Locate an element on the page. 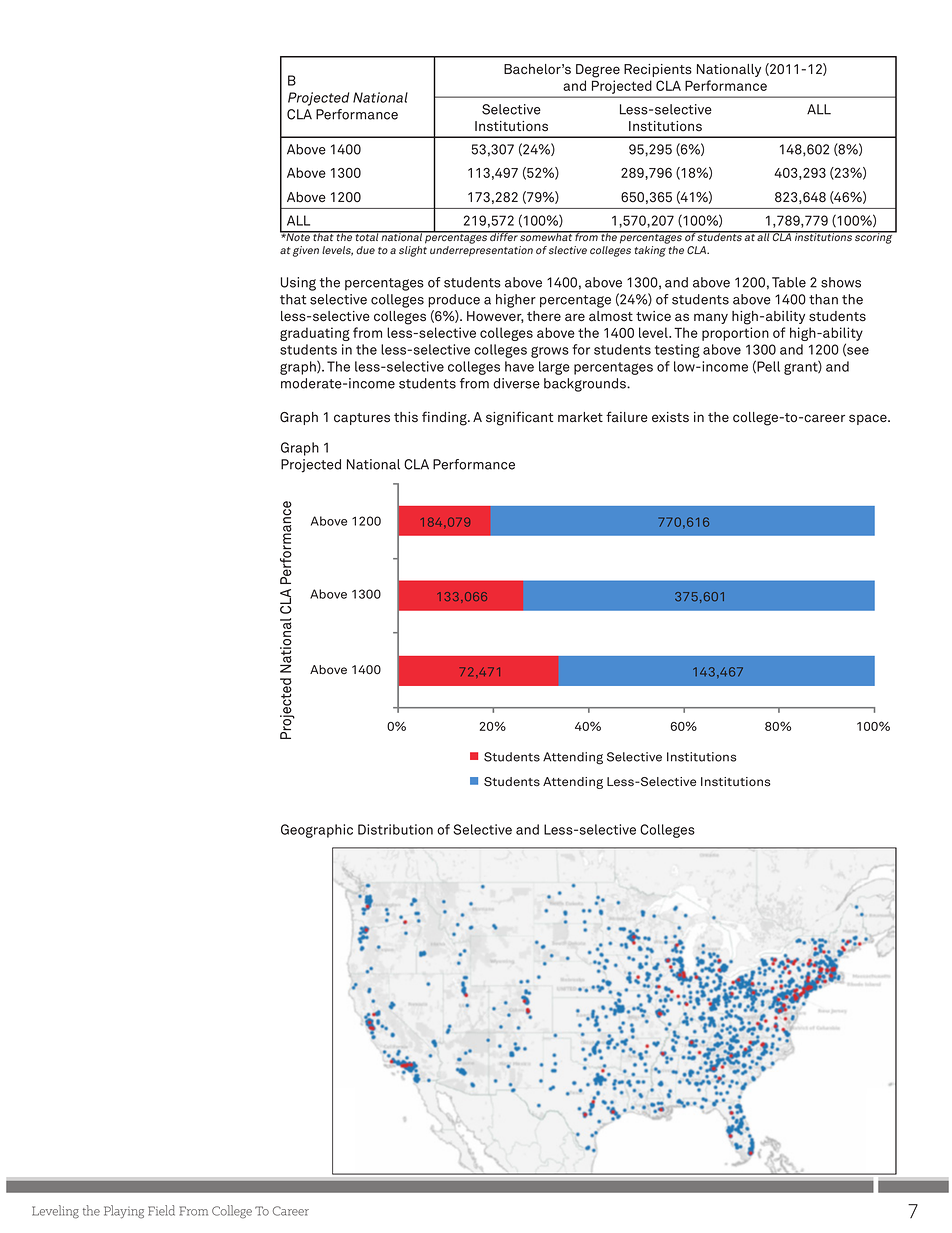 The height and width of the document is (1233, 952). Distribution is located at coordinates (395, 829).
